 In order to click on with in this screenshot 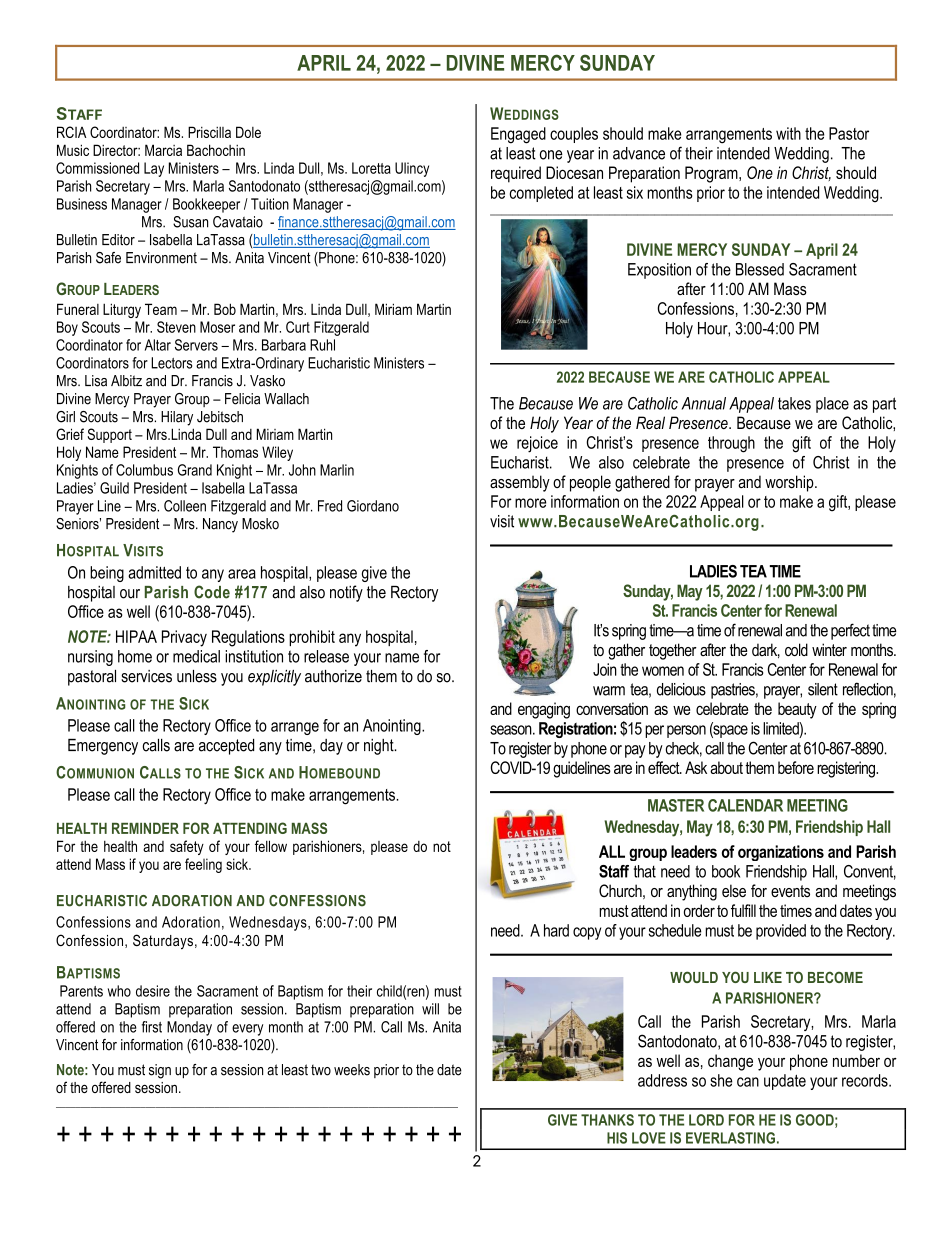, I will do `click(788, 133)`.
